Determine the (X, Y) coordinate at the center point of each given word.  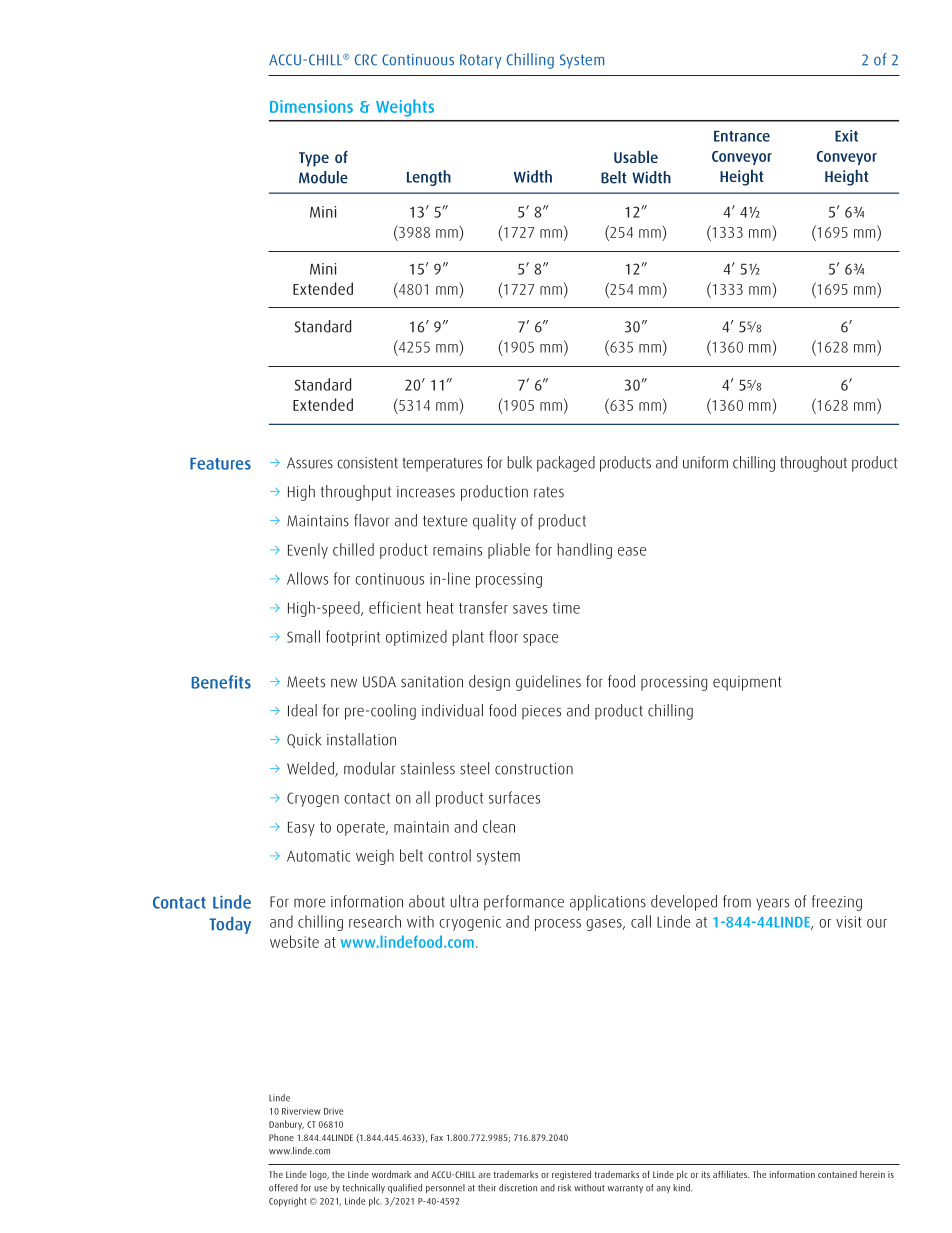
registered (571, 1175)
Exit (846, 136)
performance (524, 903)
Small (303, 636)
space (540, 640)
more (309, 903)
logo (319, 1175)
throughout (813, 464)
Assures (310, 463)
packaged (566, 464)
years (772, 904)
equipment (747, 683)
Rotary (481, 61)
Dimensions (311, 106)
